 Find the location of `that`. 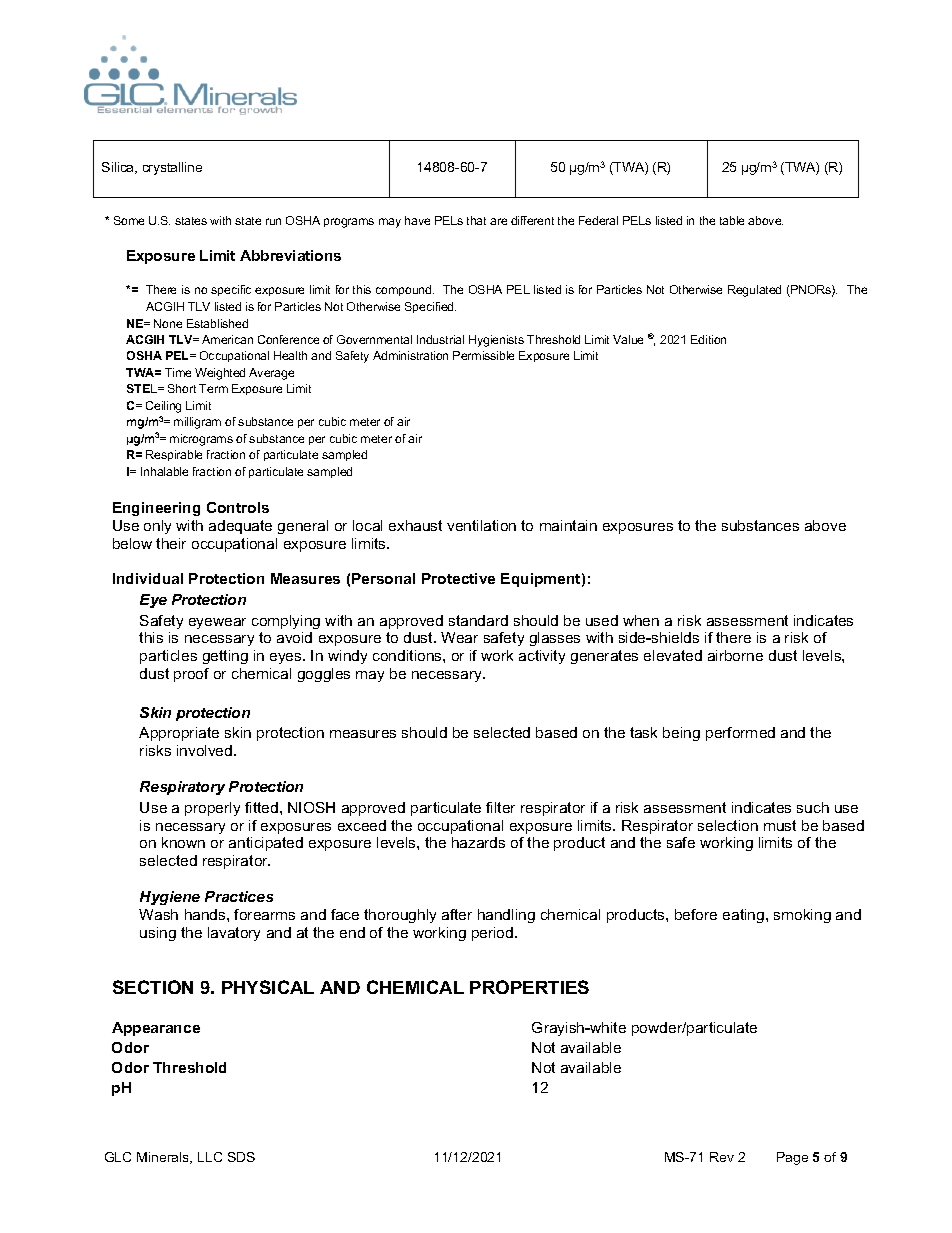

that is located at coordinates (476, 220).
